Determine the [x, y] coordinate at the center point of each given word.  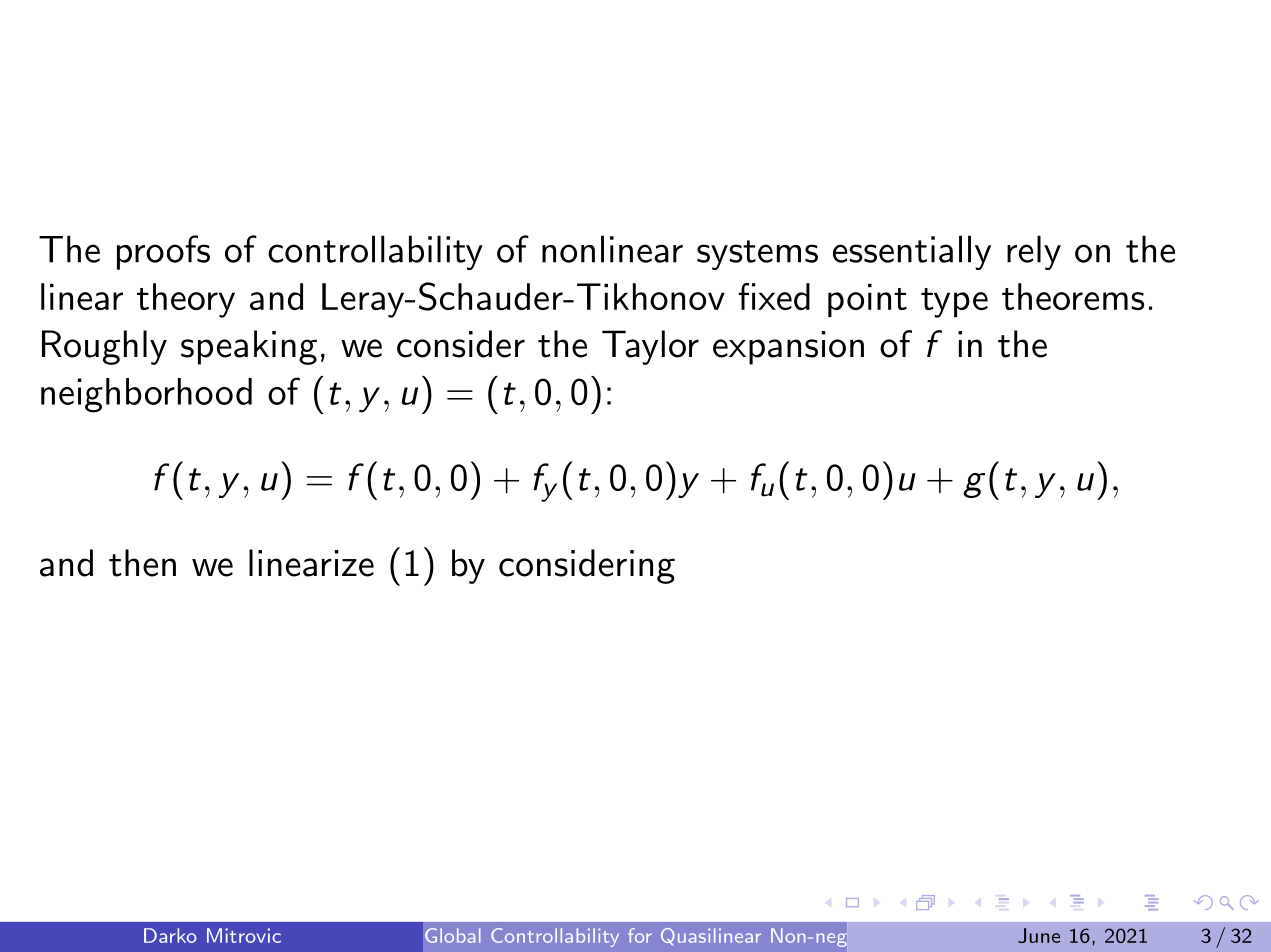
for [640, 935]
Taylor [650, 347]
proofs [163, 252]
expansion [788, 348]
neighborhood [146, 395]
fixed [774, 296]
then [142, 563]
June [1039, 935]
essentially [912, 252]
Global [453, 935]
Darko [170, 935]
